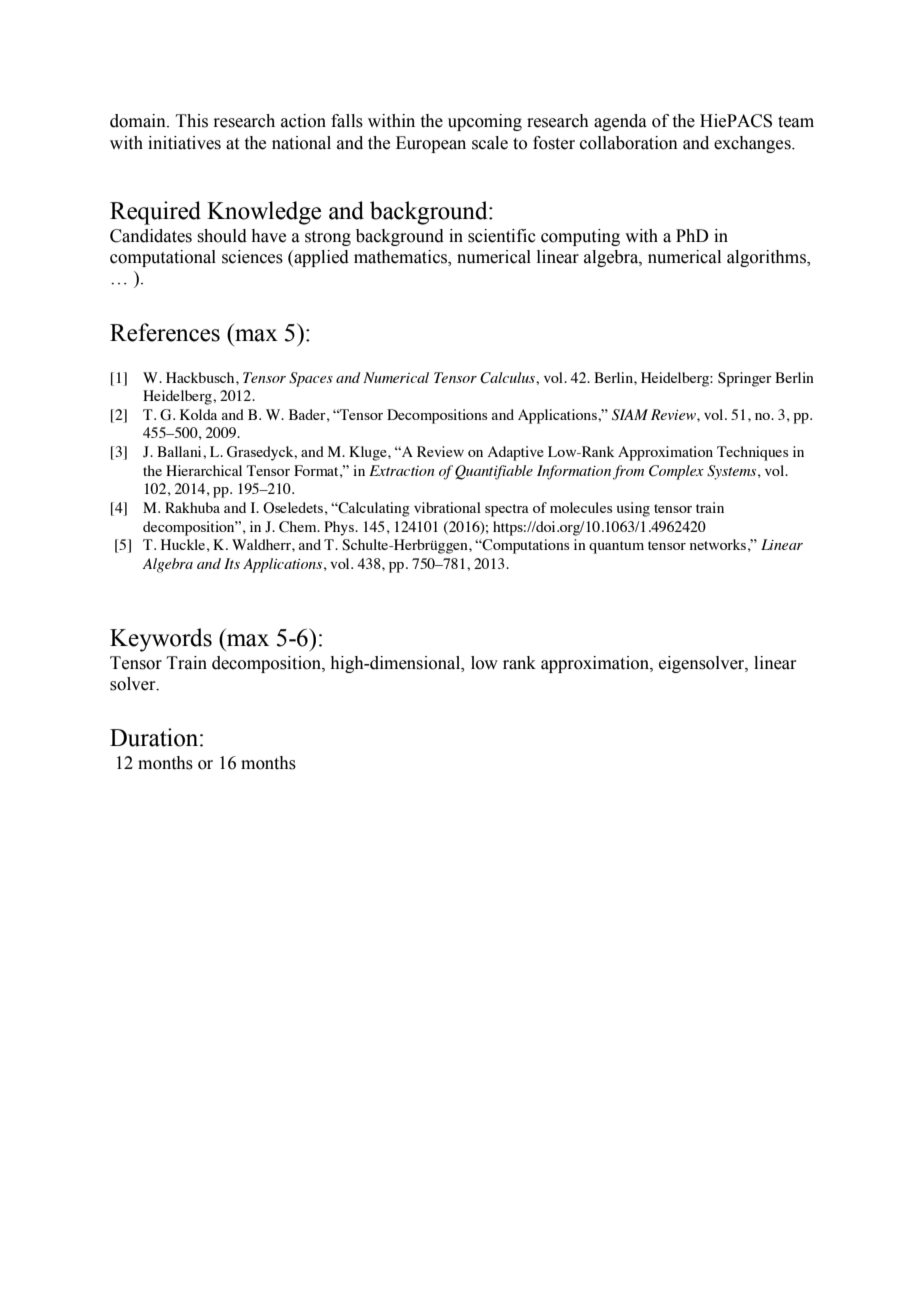 The height and width of the page is (1308, 924). I want to click on Hierarchical, so click(204, 470).
